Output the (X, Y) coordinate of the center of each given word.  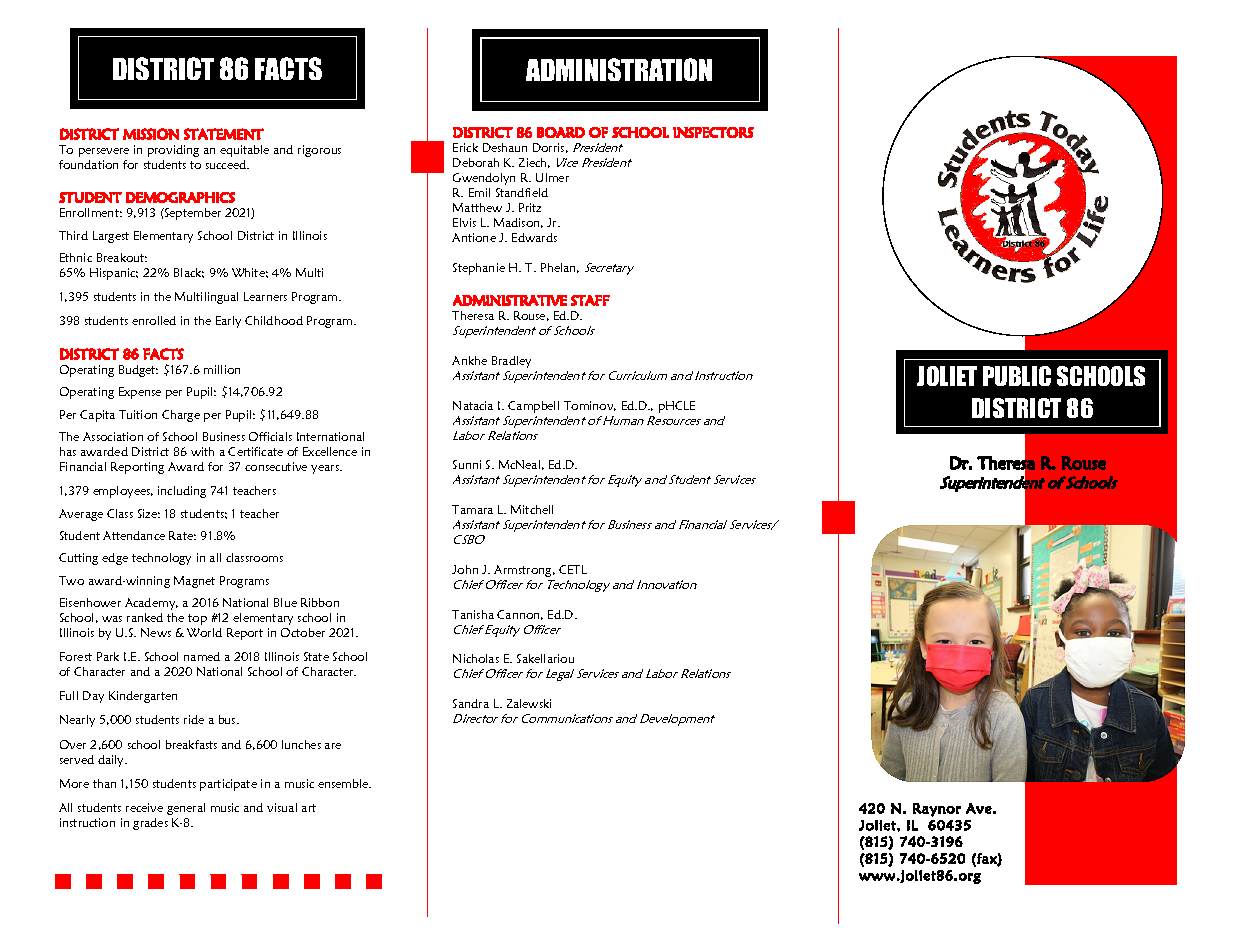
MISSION (151, 134)
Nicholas (476, 658)
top (197, 619)
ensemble (344, 783)
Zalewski (529, 703)
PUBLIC (1017, 376)
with (202, 451)
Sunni (467, 464)
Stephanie (479, 269)
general (186, 809)
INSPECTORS (713, 132)
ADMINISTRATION (619, 69)
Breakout (122, 257)
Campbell (533, 407)
